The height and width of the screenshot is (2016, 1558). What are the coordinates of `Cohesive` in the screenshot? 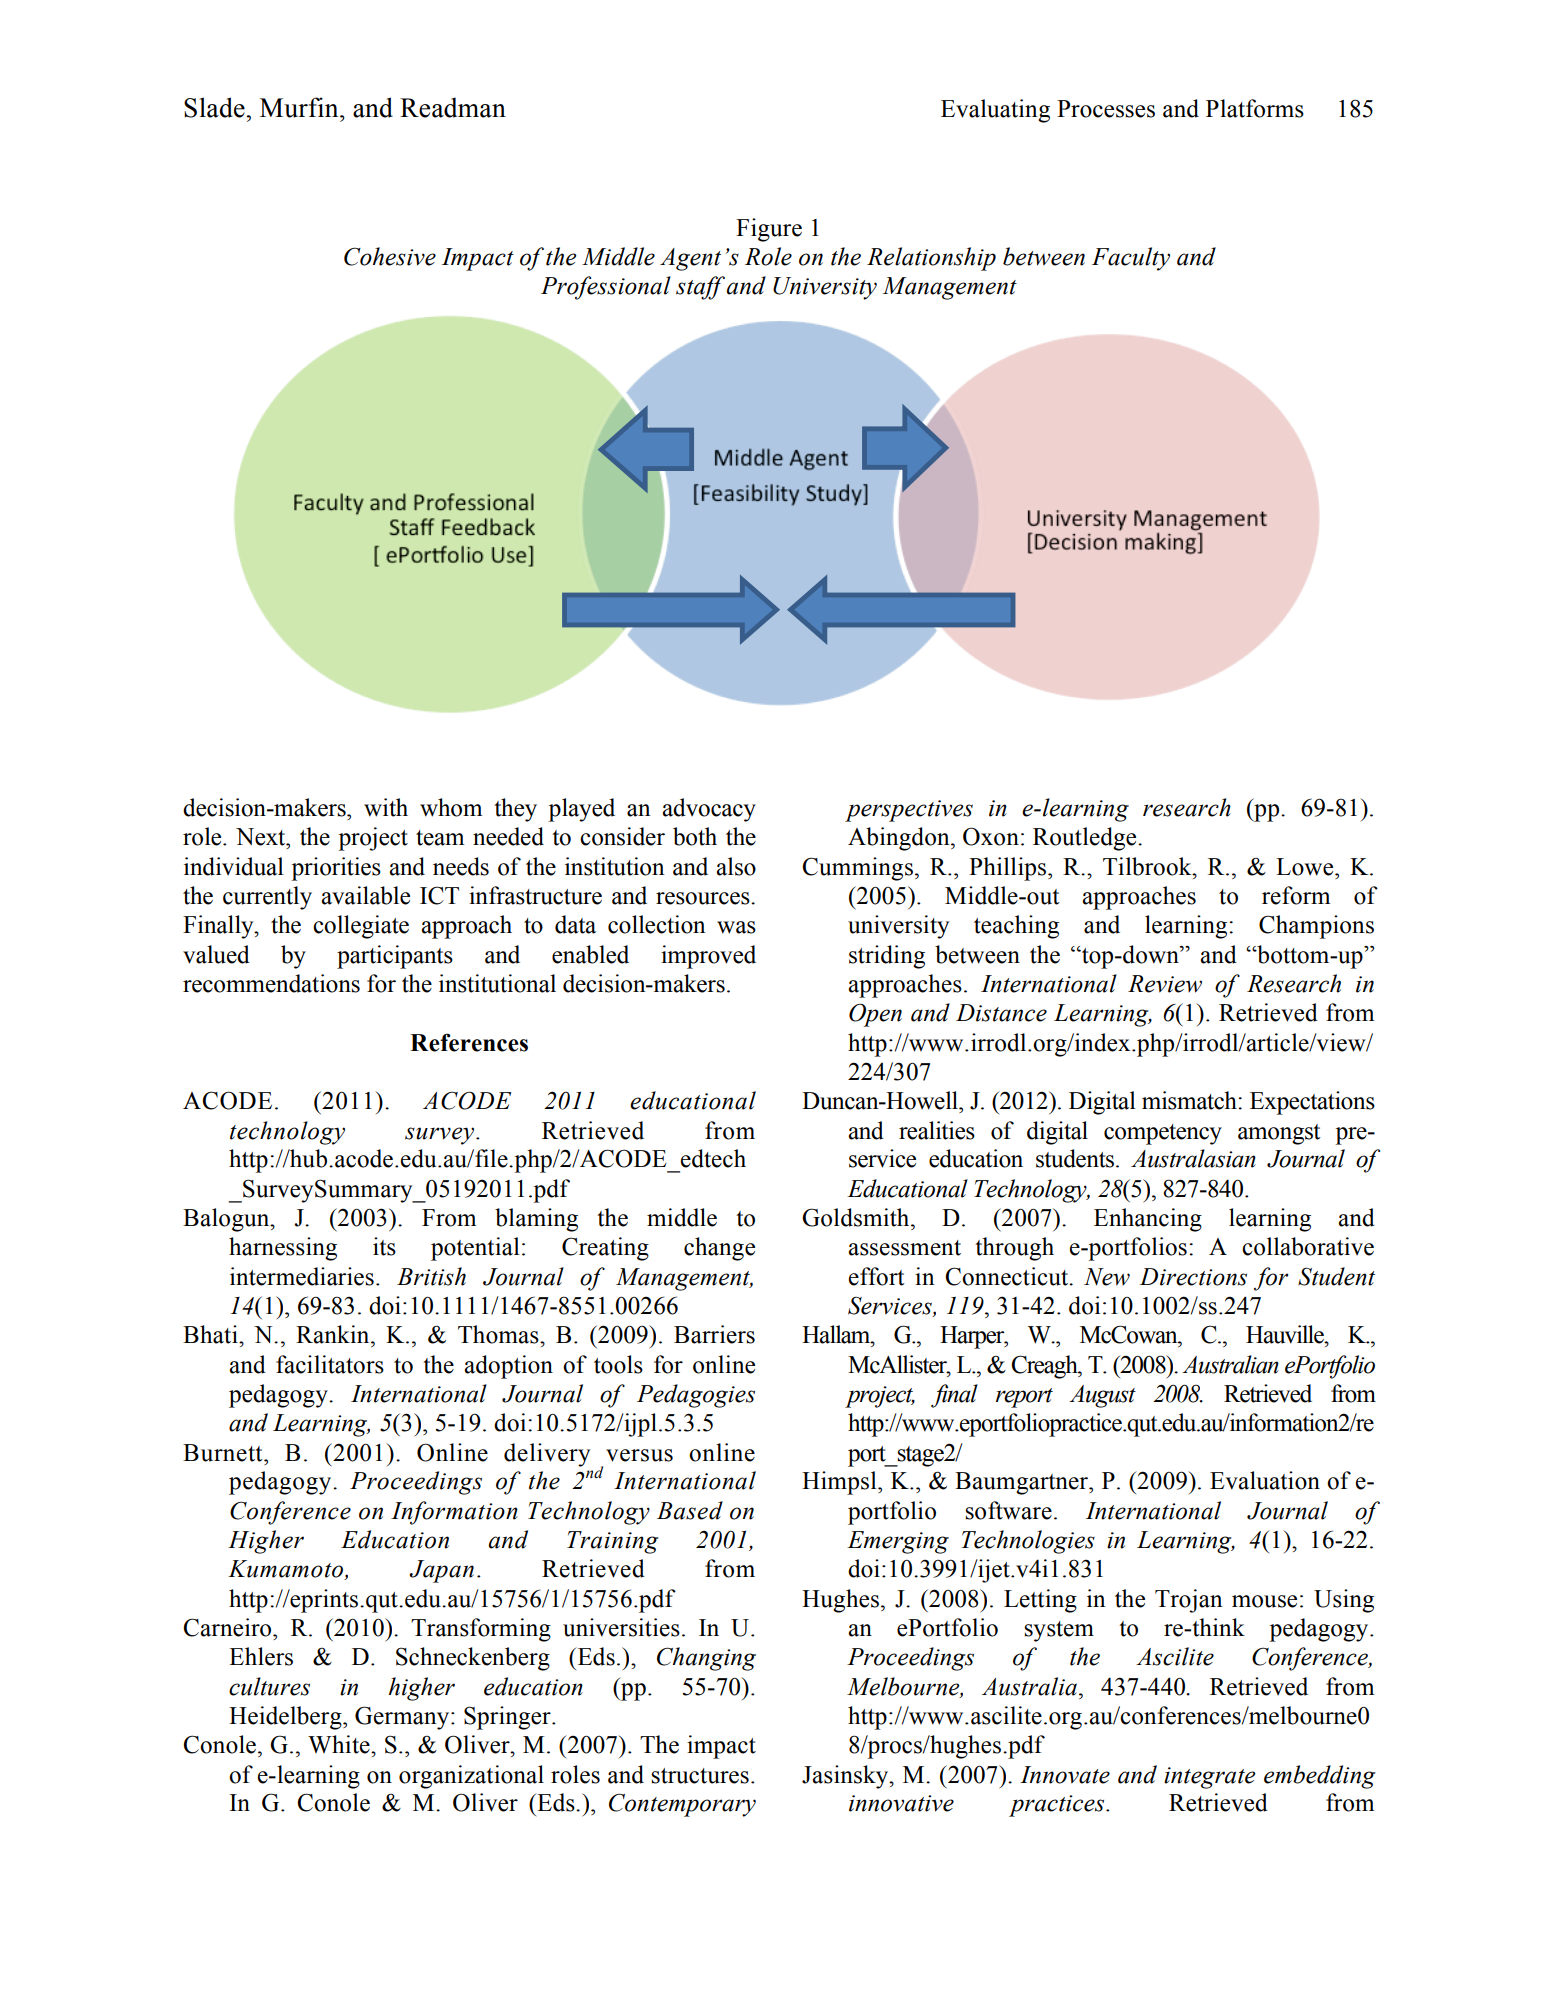 It's located at (390, 256).
